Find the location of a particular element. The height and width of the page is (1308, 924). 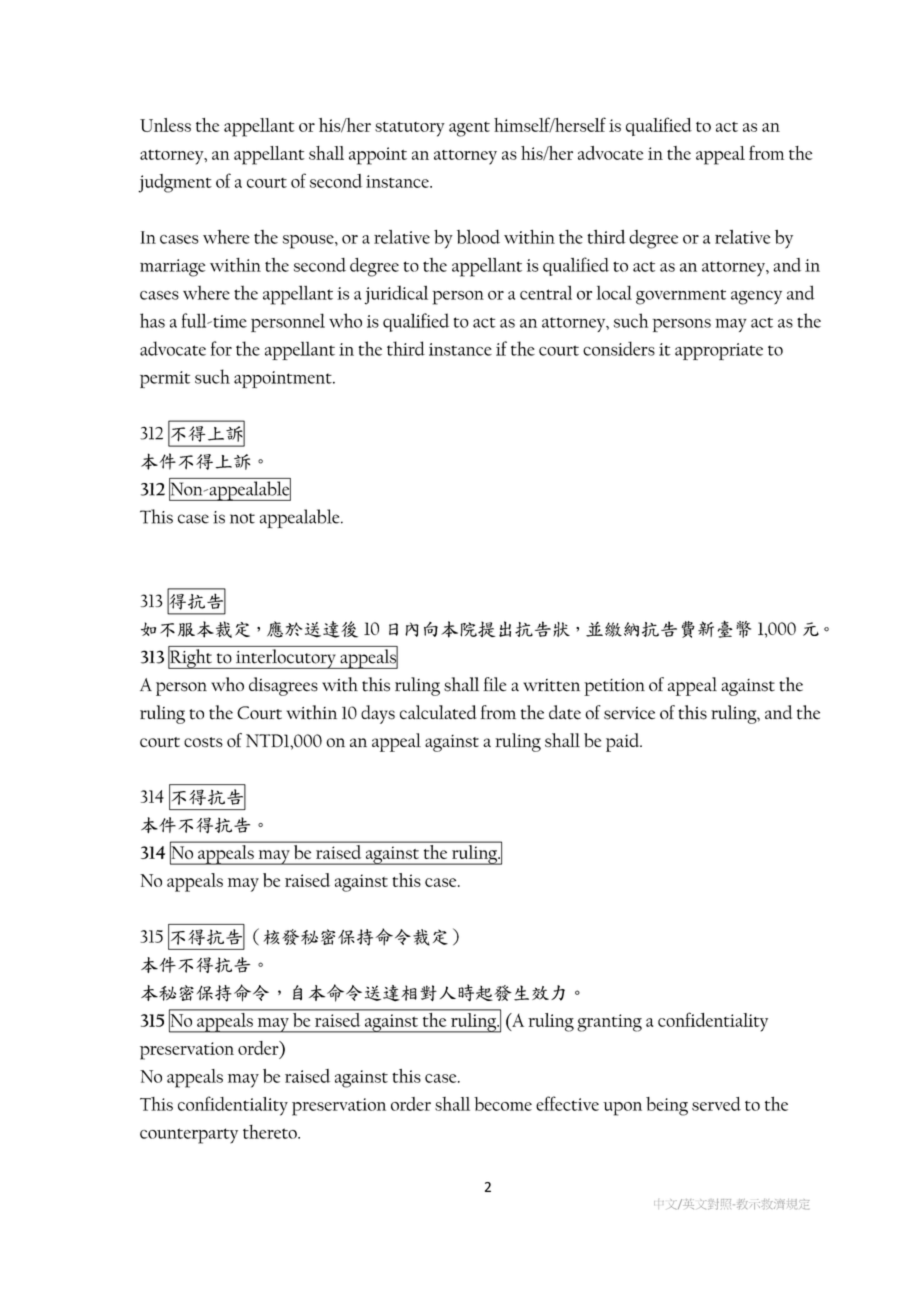

paid is located at coordinates (624, 742).
